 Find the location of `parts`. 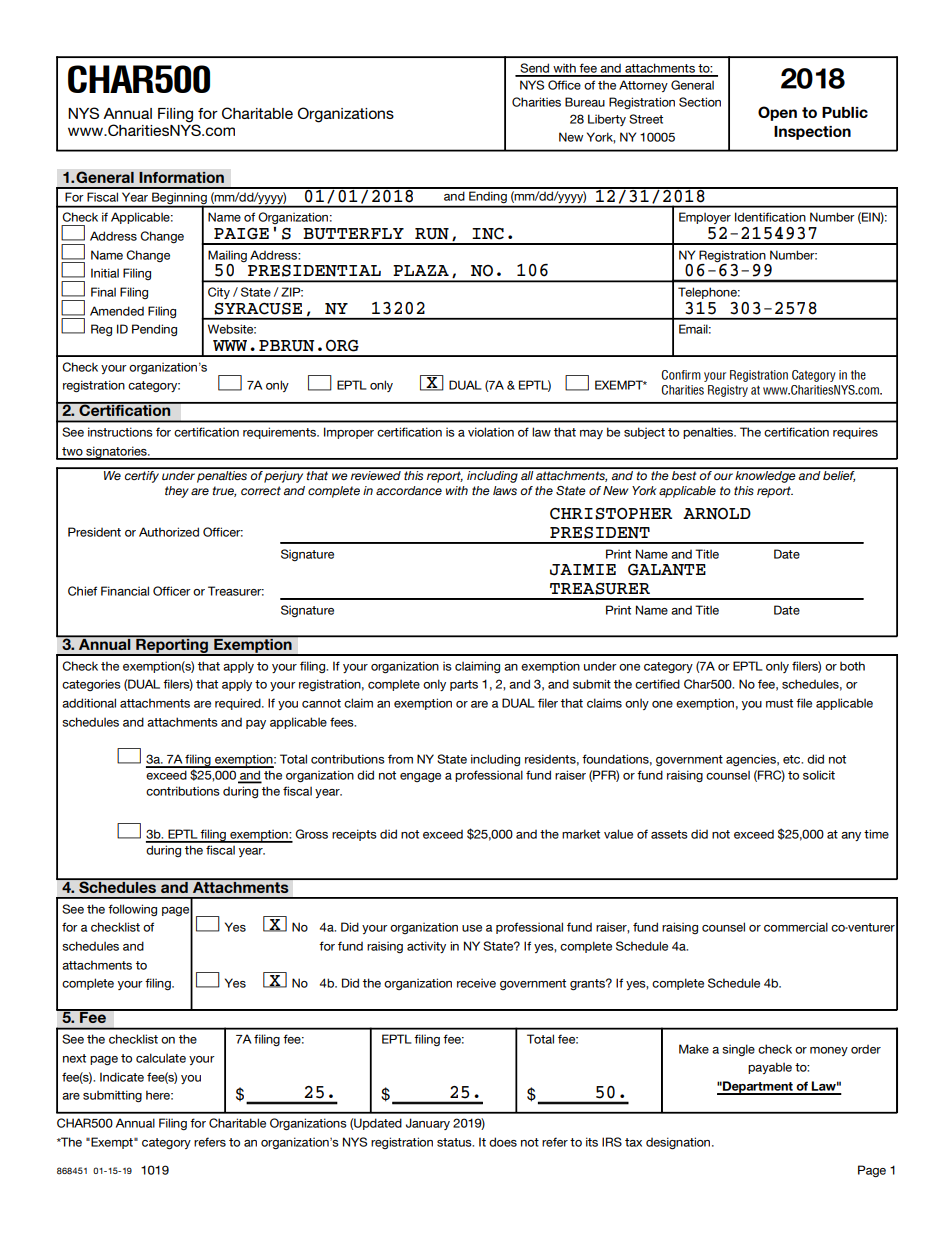

parts is located at coordinates (464, 685).
